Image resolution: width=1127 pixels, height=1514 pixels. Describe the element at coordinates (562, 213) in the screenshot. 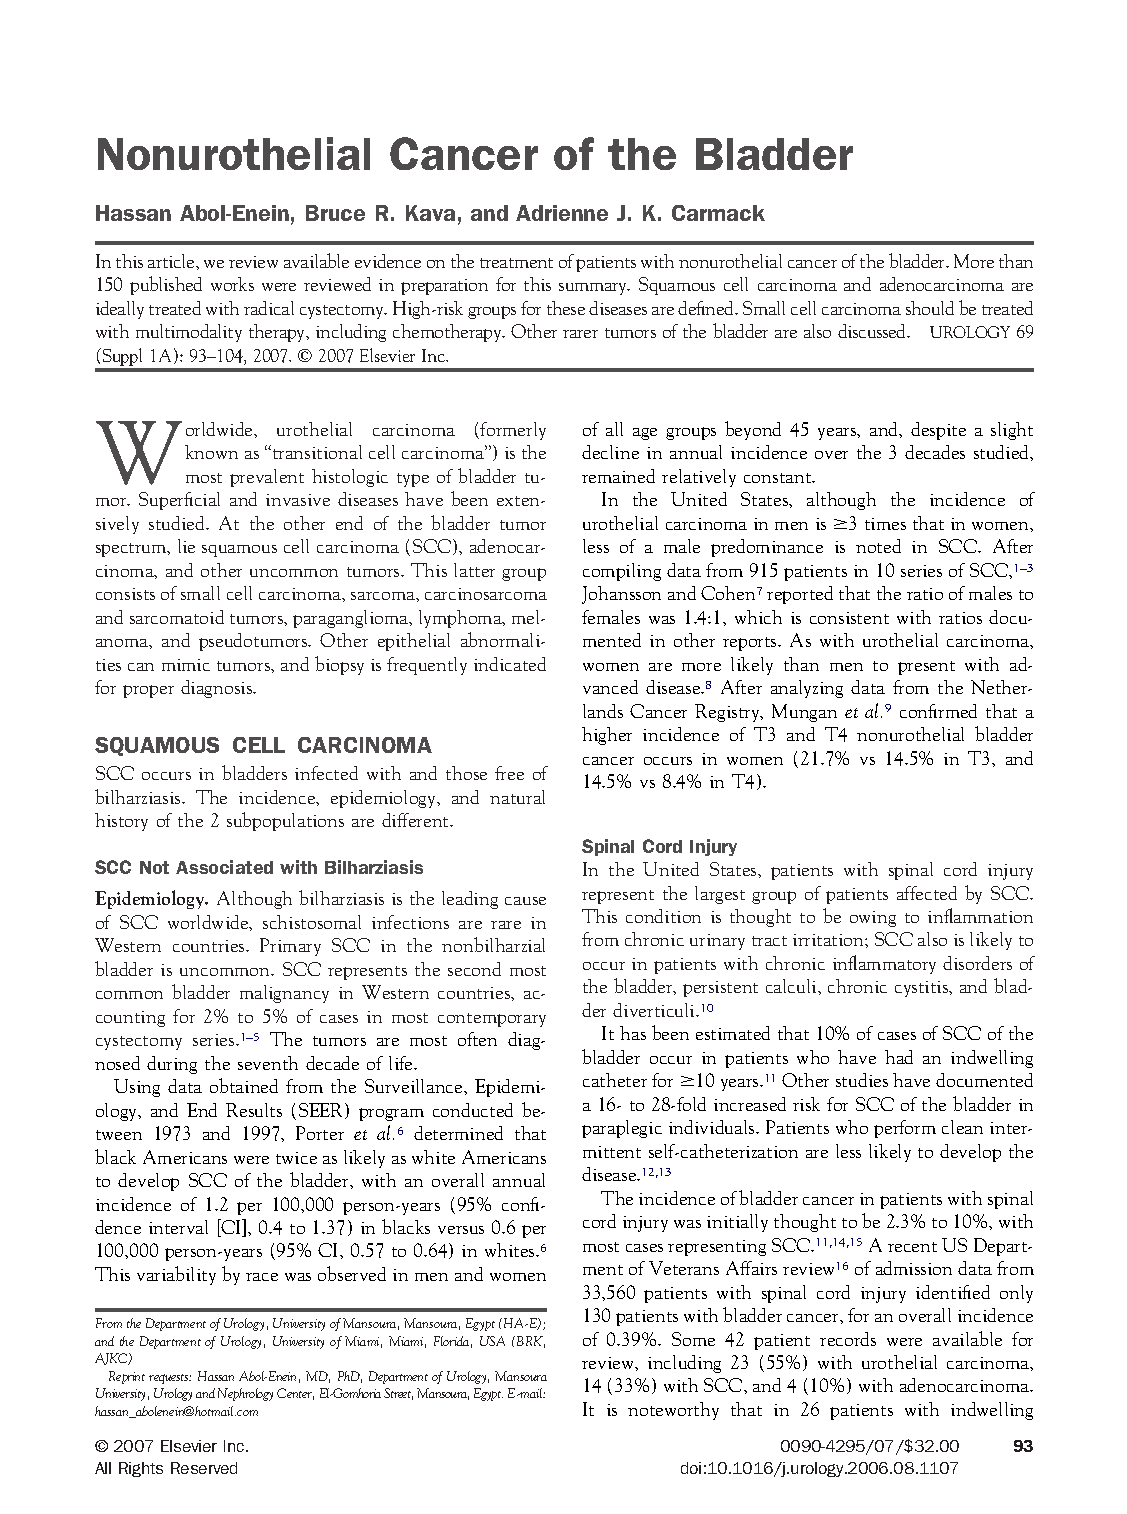

I see `Adrienne` at that location.
